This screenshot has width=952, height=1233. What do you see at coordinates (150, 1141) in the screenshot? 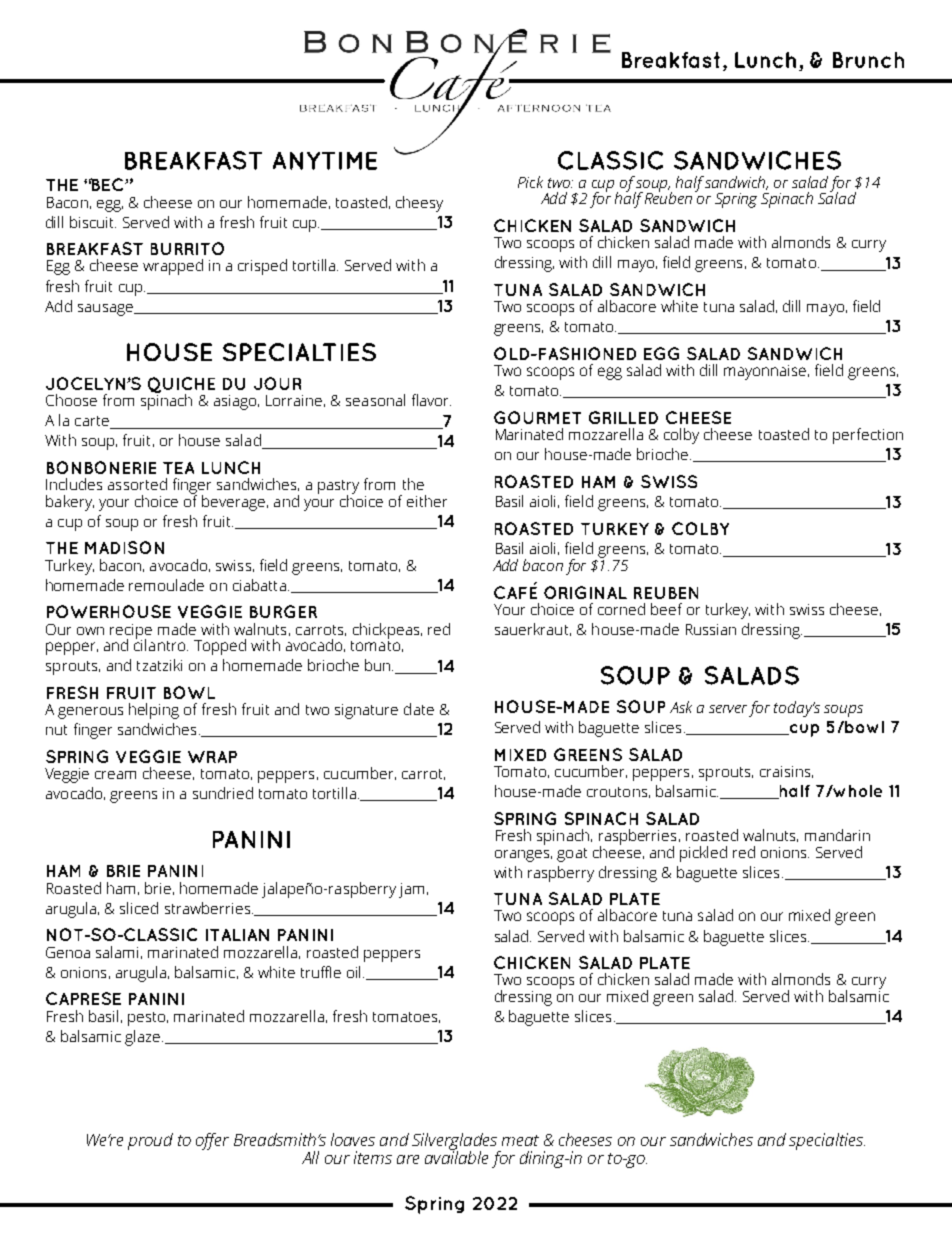
I see `proud` at bounding box center [150, 1141].
